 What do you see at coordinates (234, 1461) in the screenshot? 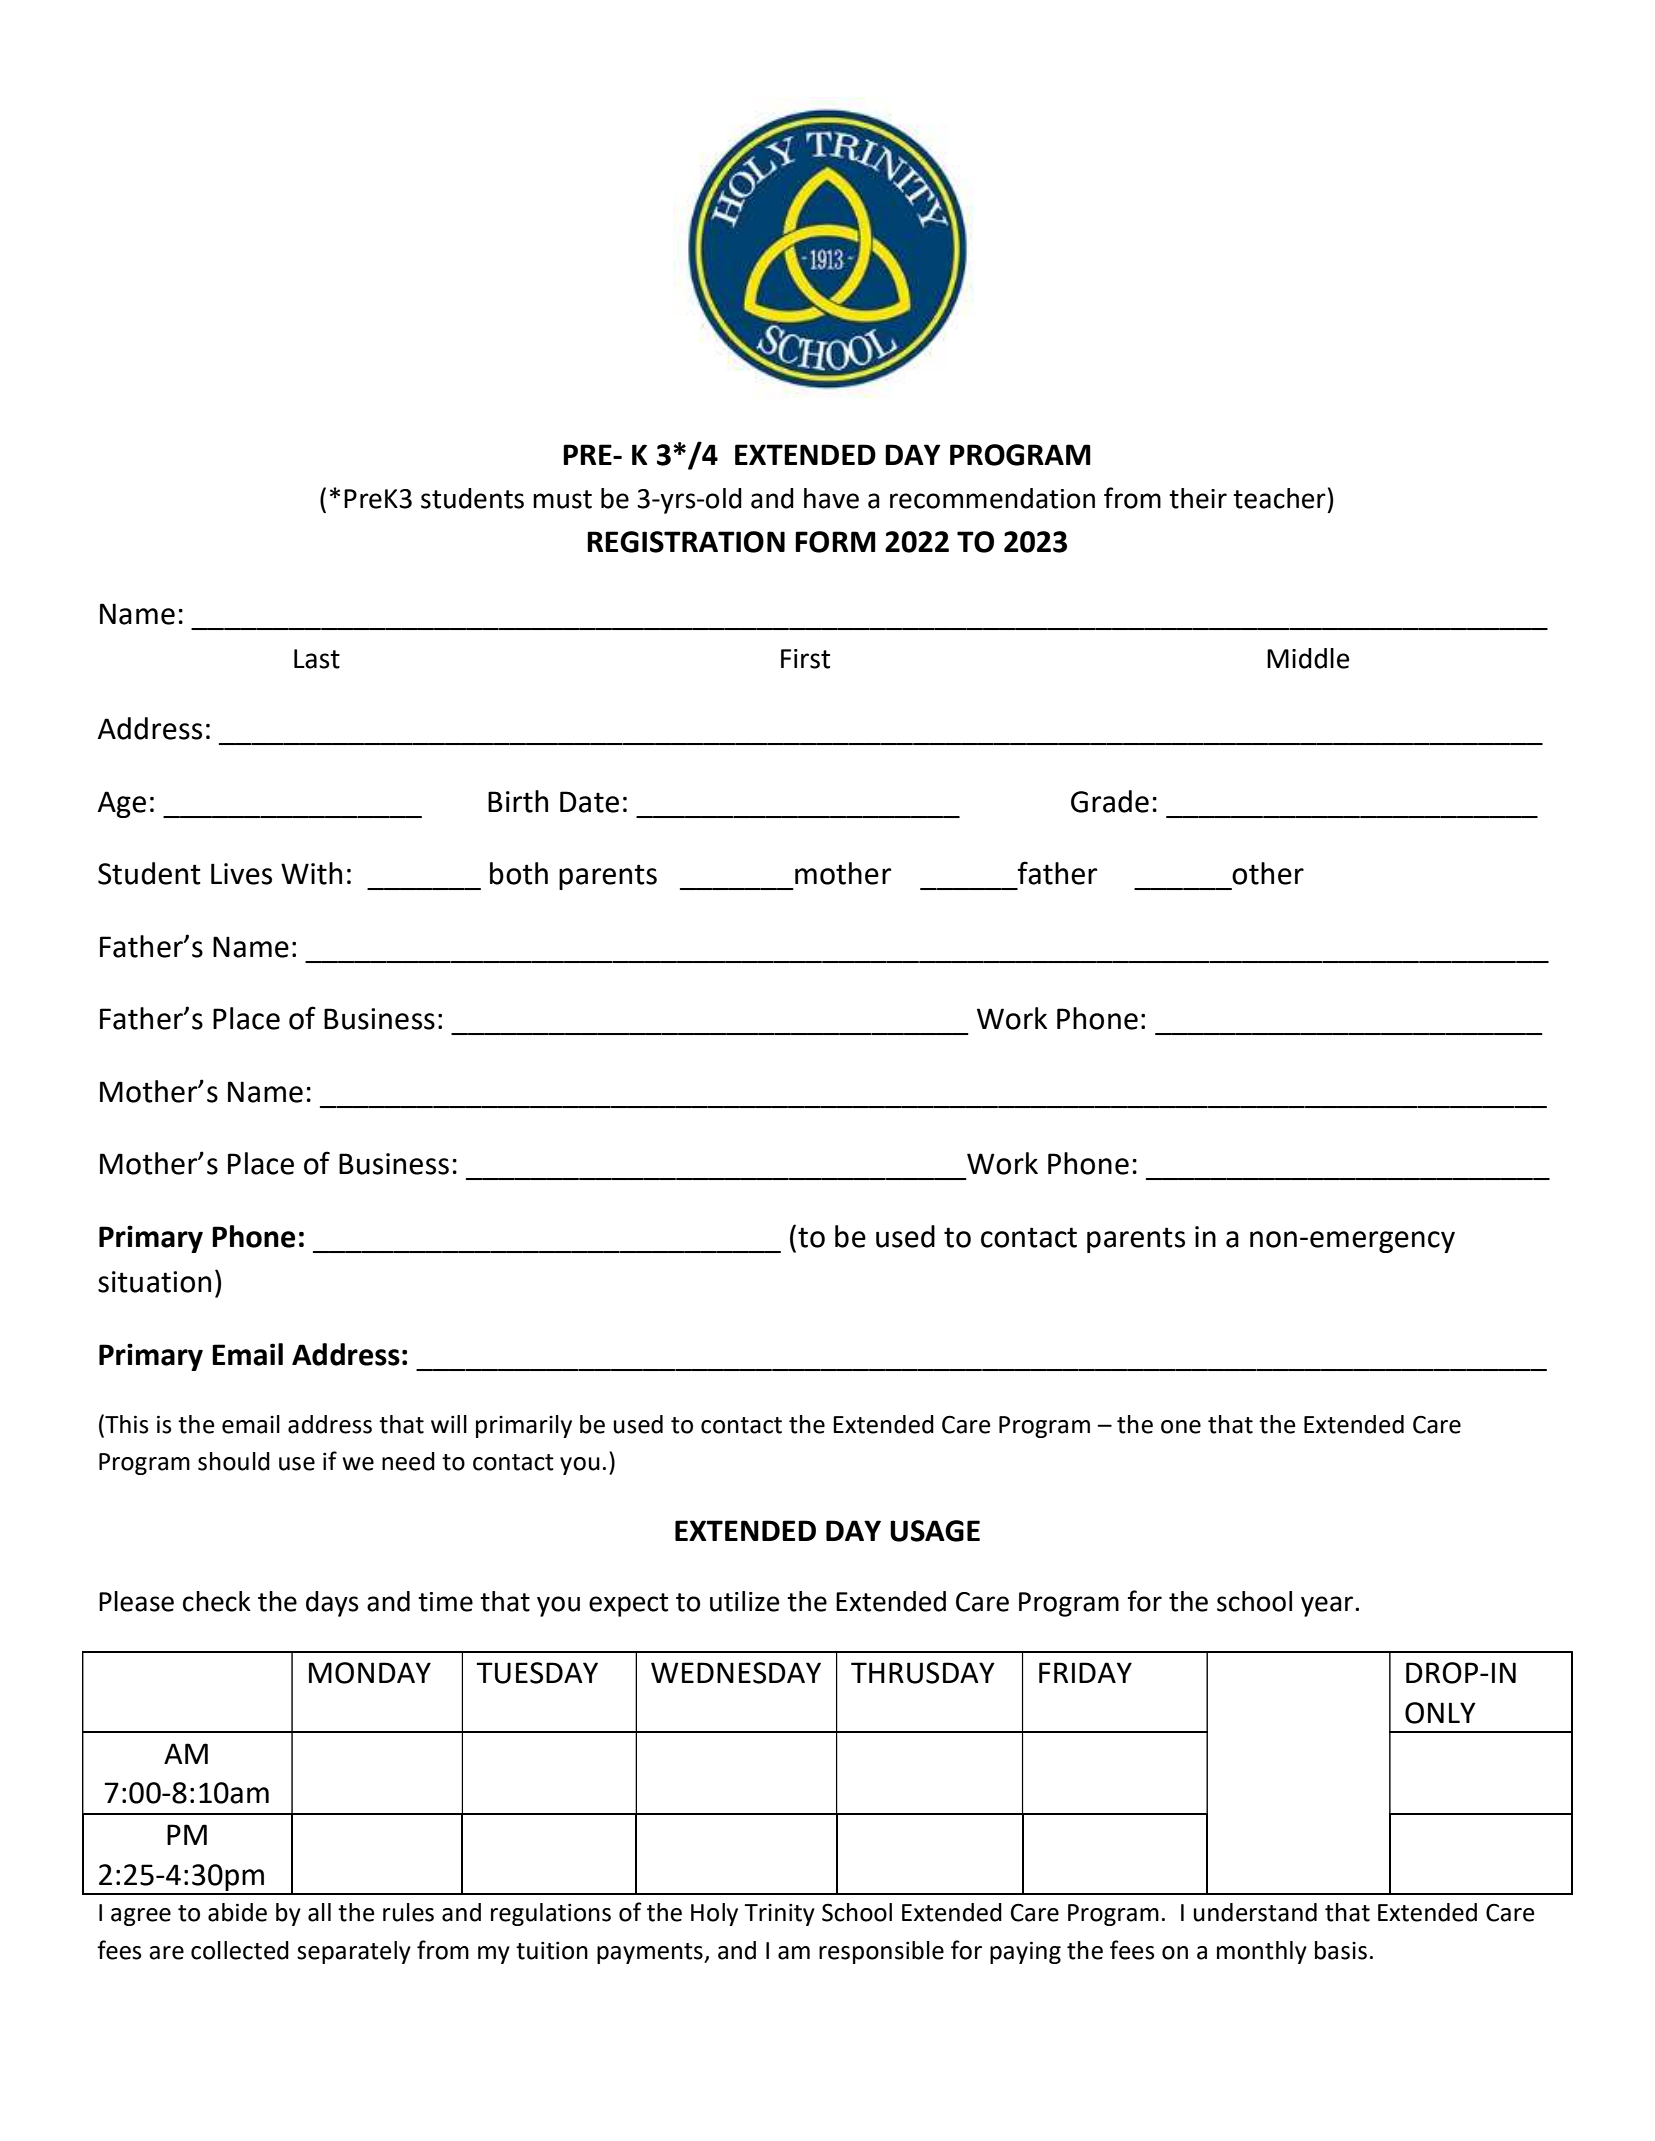
I see `should` at bounding box center [234, 1461].
